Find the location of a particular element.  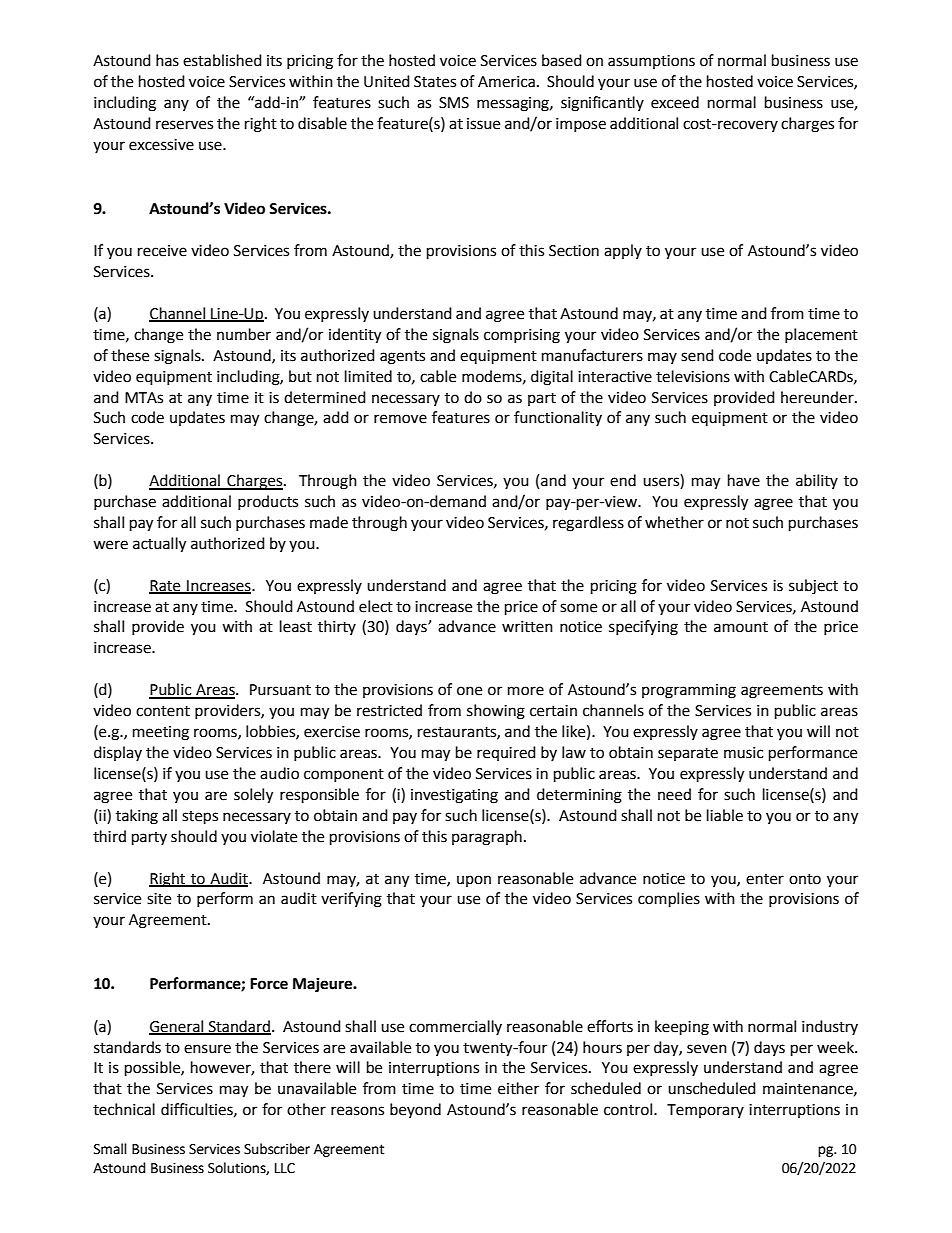

beyond is located at coordinates (415, 1110).
